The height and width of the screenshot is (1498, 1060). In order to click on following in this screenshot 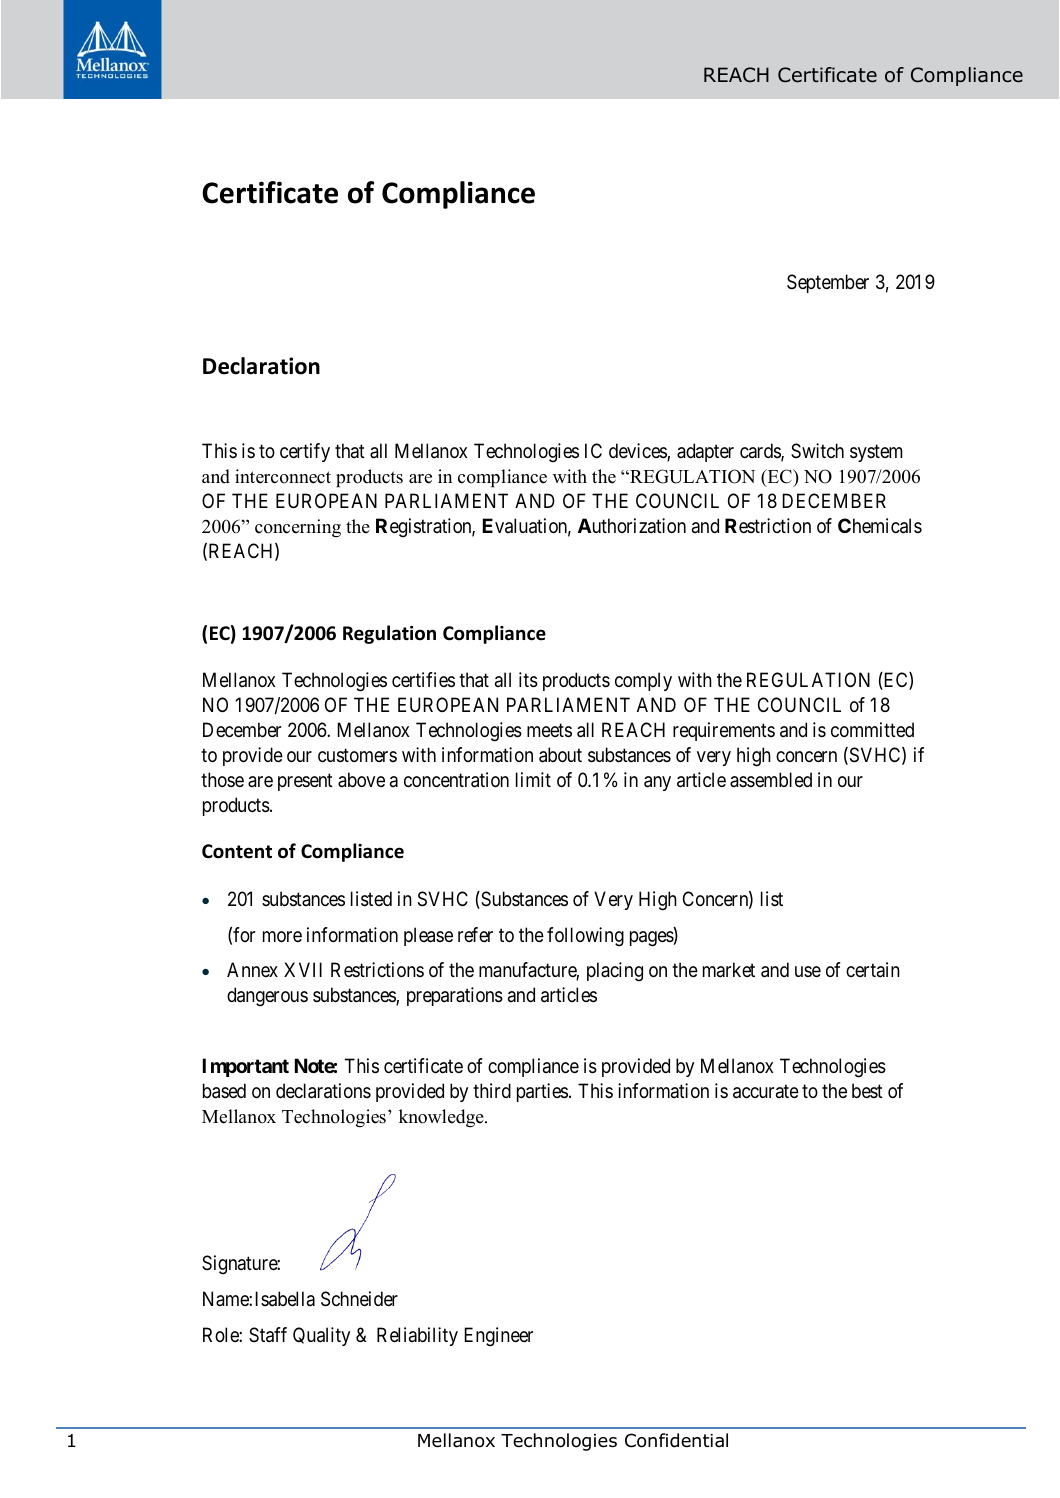, I will do `click(585, 936)`.
